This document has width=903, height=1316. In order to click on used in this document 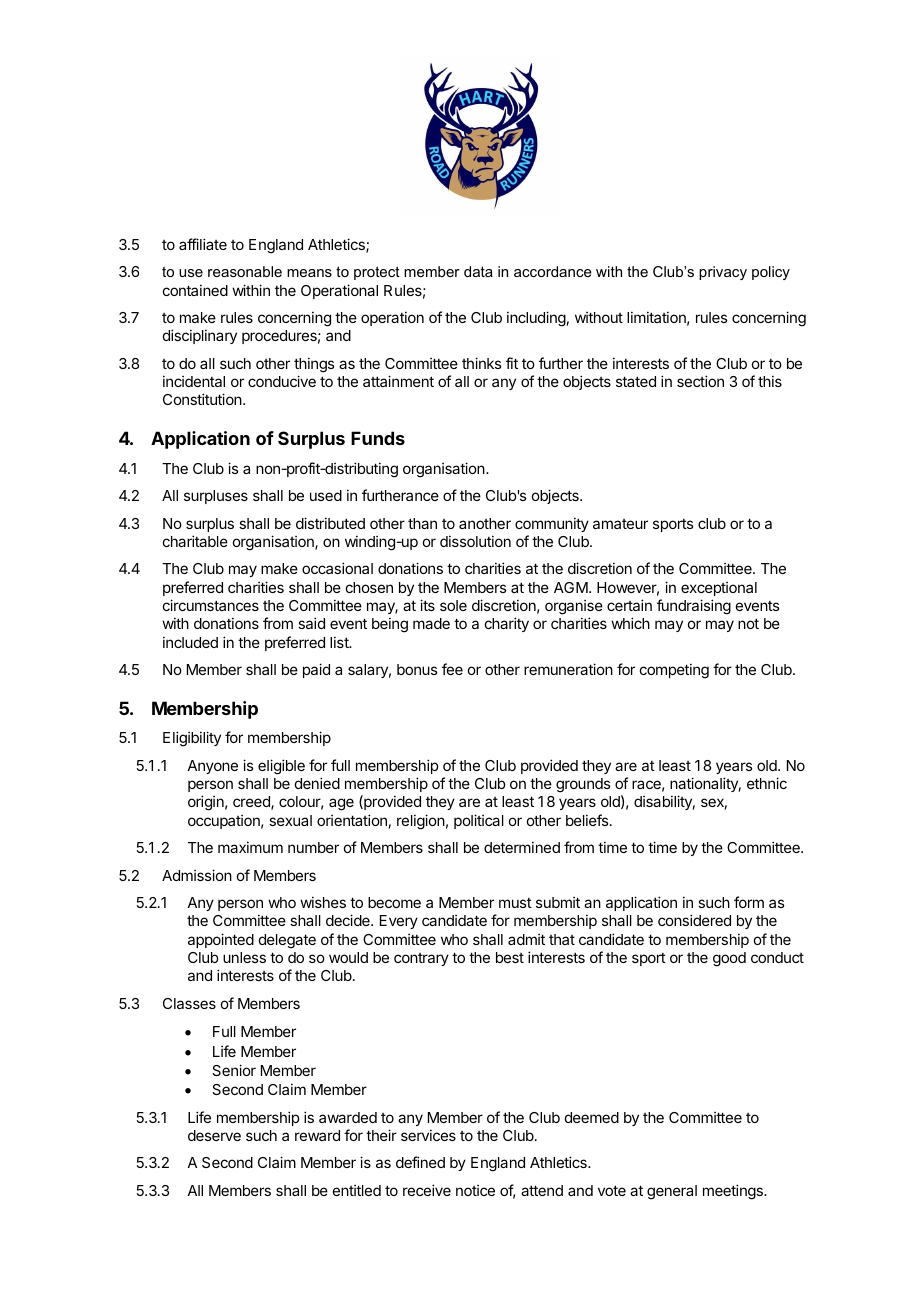, I will do `click(326, 495)`.
